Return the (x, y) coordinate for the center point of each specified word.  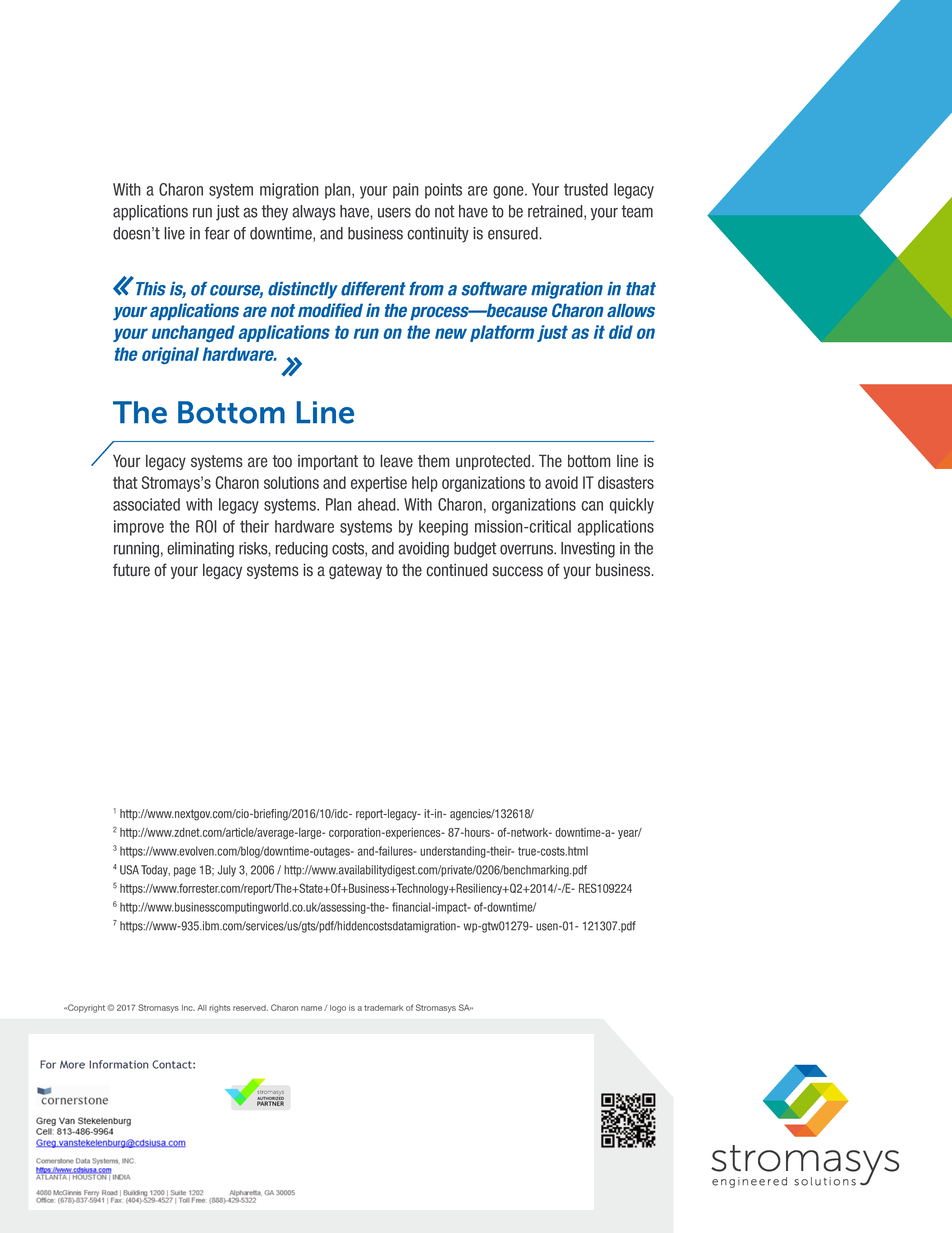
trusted (586, 189)
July (226, 871)
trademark (383, 1008)
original (170, 355)
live (174, 233)
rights (220, 1009)
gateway (355, 572)
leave (396, 461)
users (394, 212)
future (131, 570)
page (185, 872)
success (517, 571)
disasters (626, 482)
